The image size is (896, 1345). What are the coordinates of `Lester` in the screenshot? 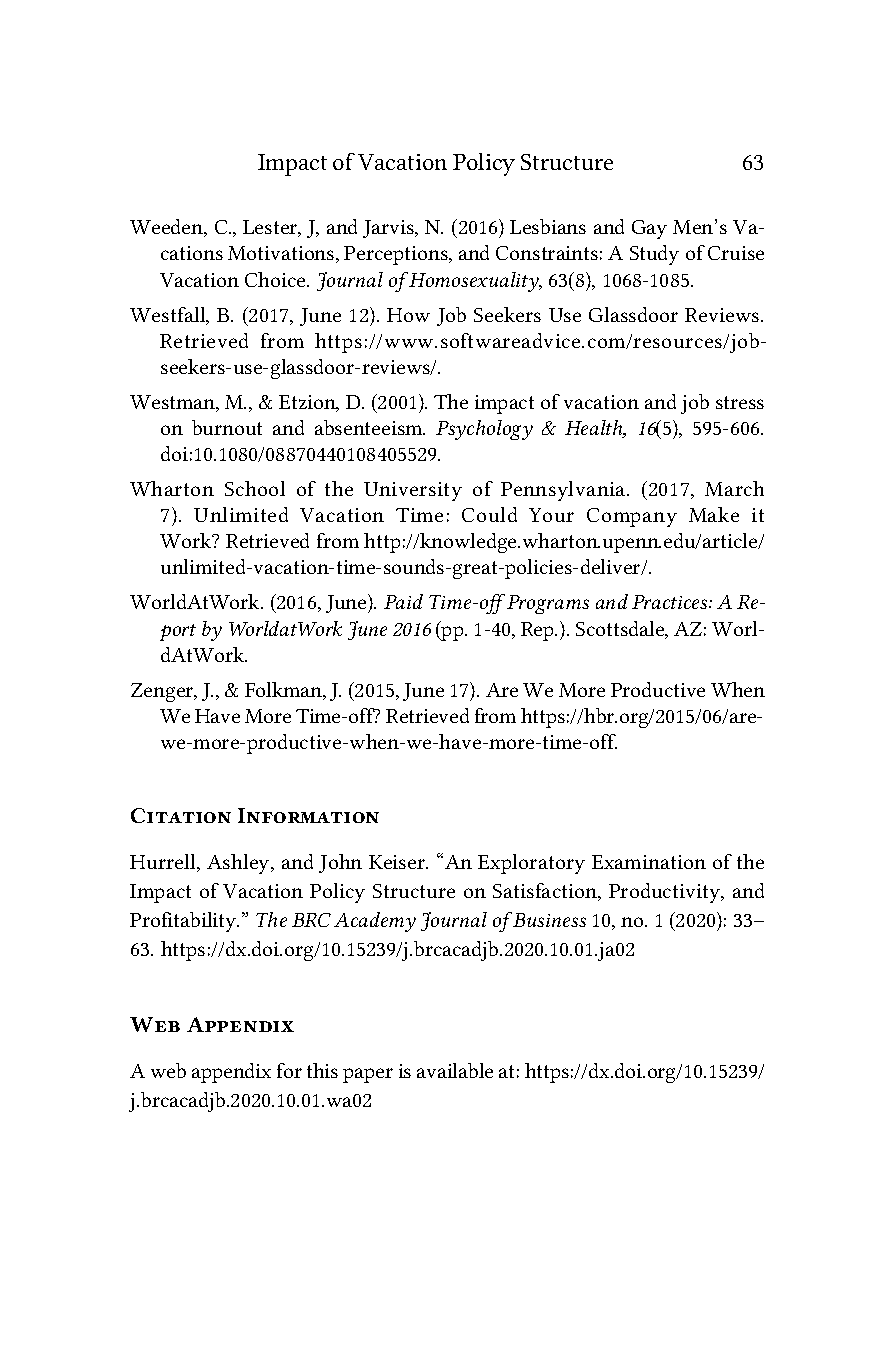 It's located at (271, 228).
